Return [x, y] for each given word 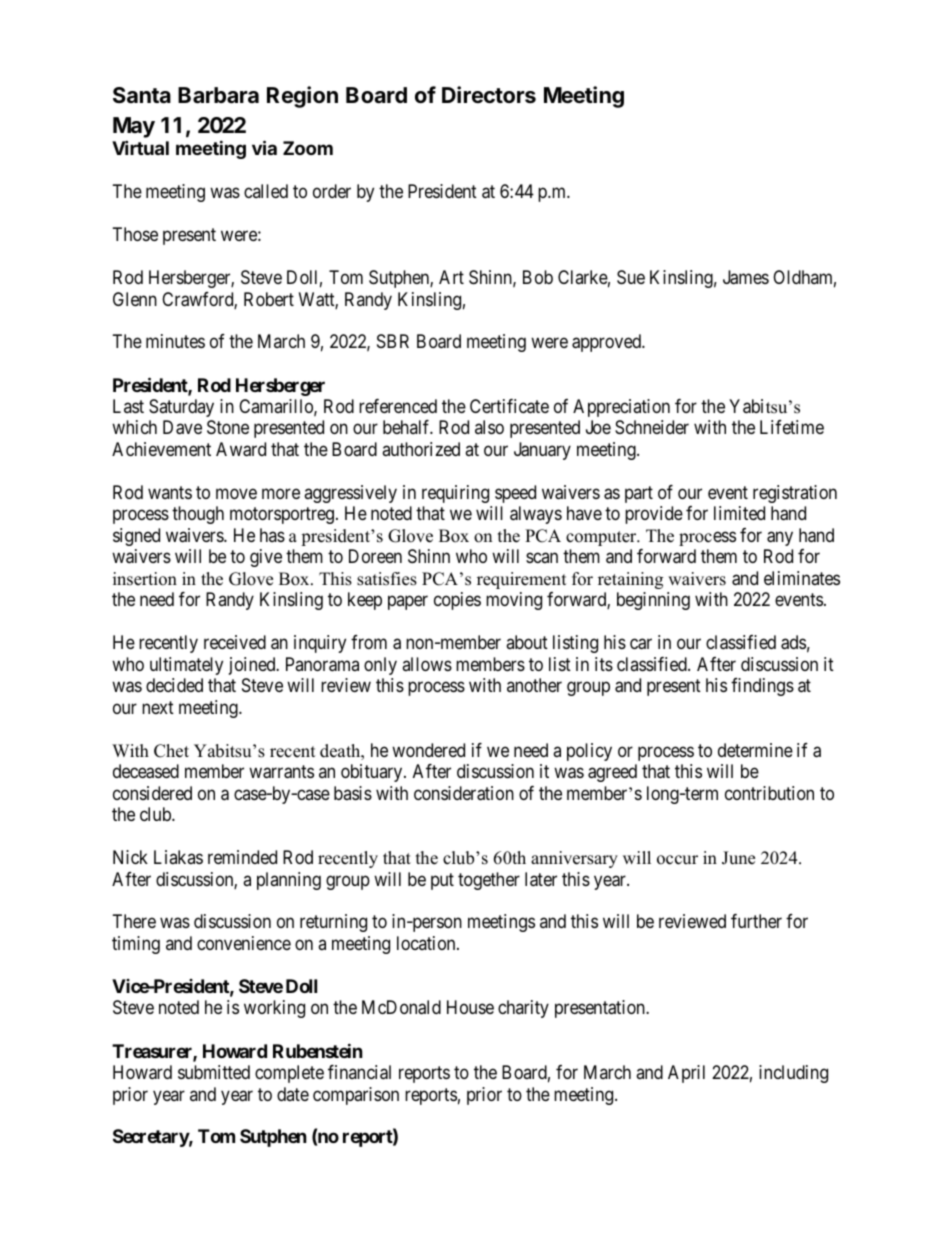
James [746, 277]
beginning [653, 601]
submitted [214, 1072]
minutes [175, 341]
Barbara [218, 95]
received [235, 642]
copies [457, 601]
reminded [242, 857]
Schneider [652, 427]
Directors [489, 95]
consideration [464, 793]
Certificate [509, 406]
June [738, 858]
